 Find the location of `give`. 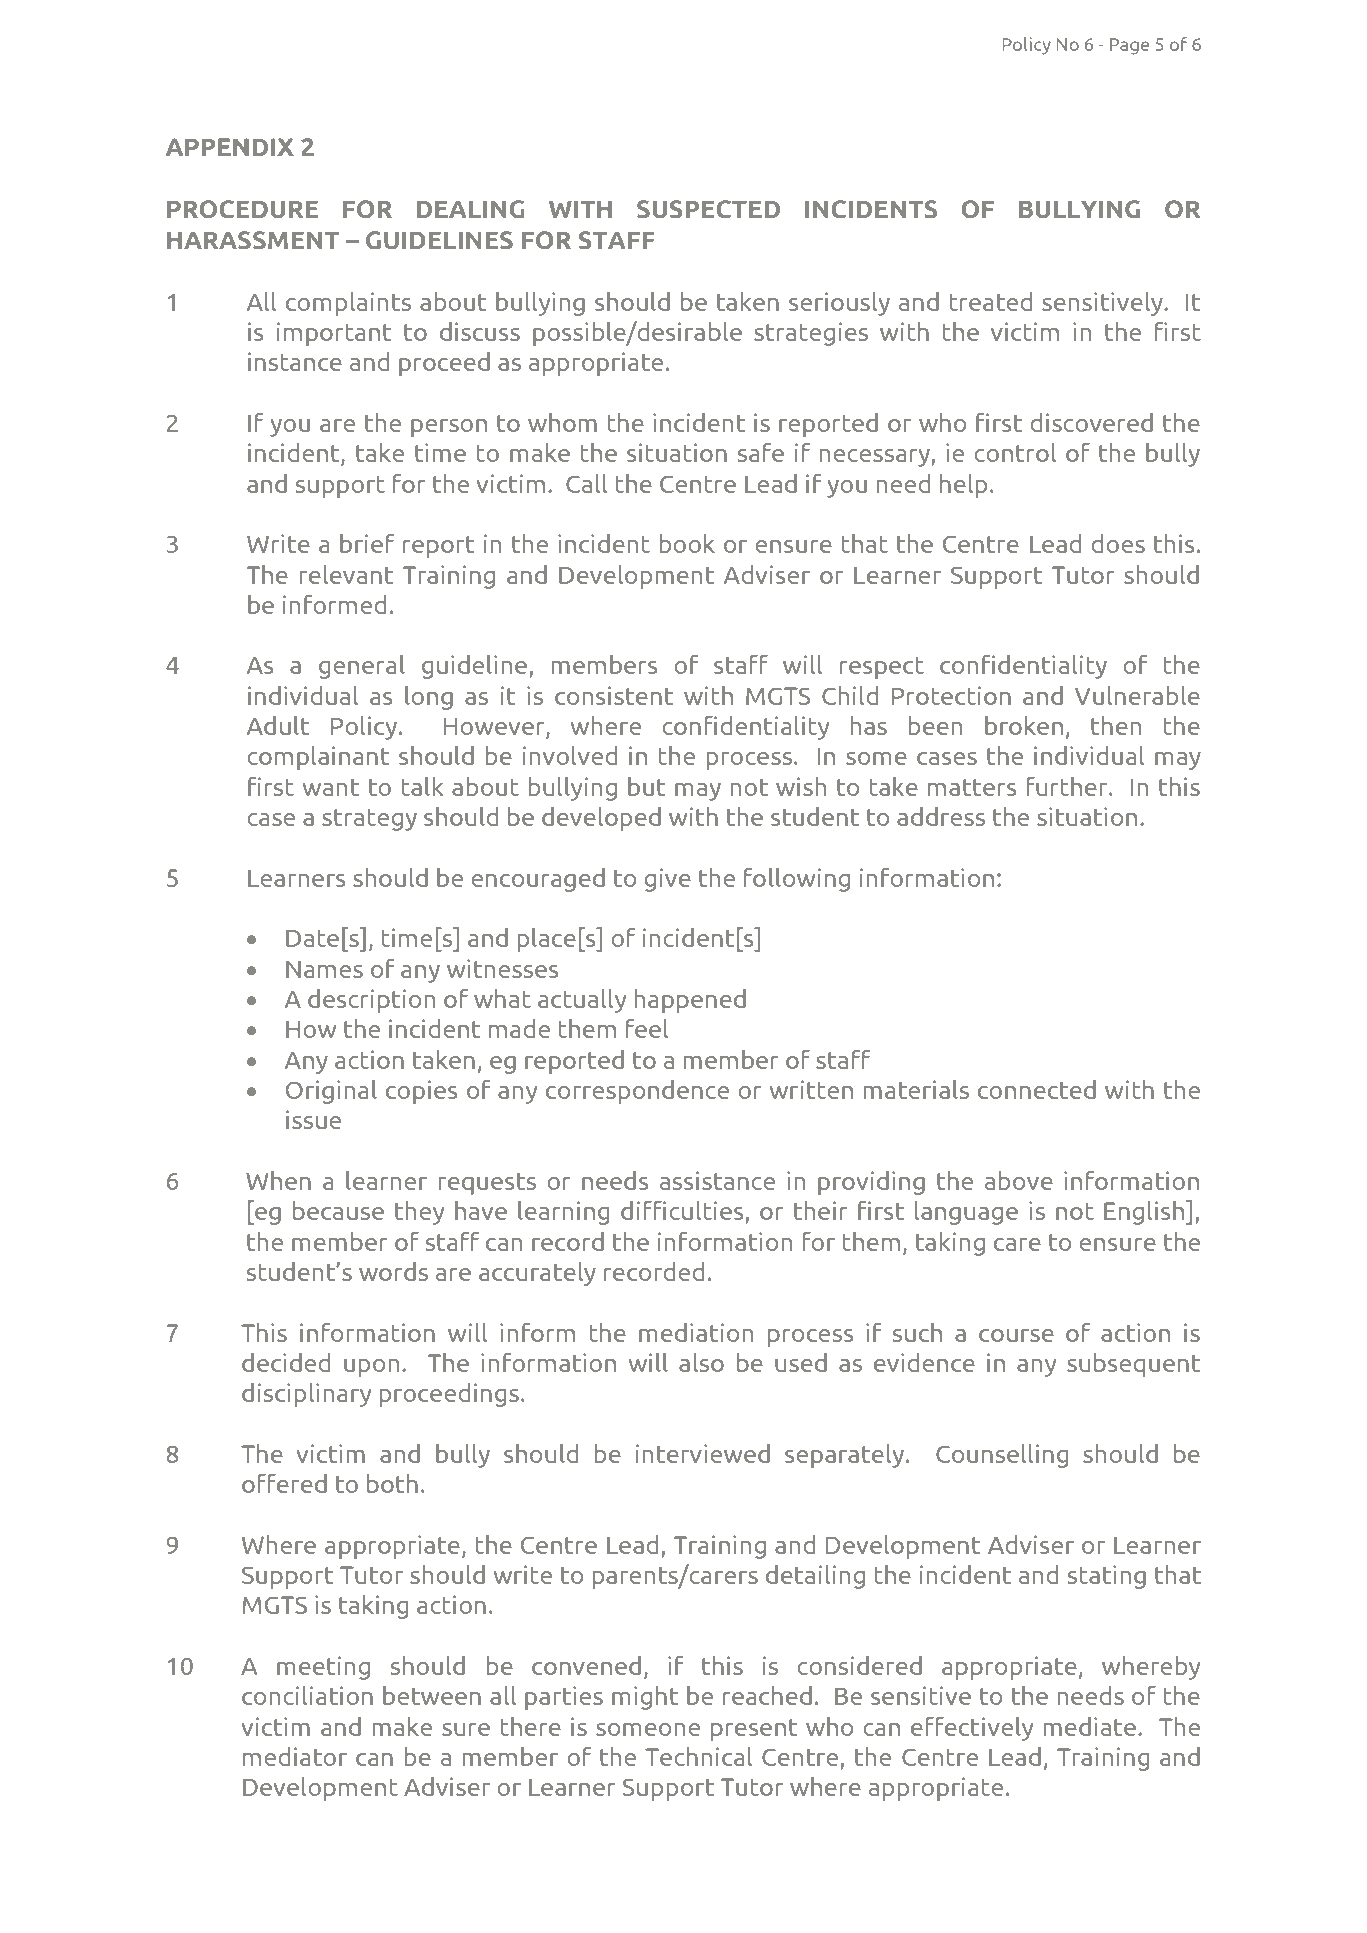

give is located at coordinates (667, 880).
